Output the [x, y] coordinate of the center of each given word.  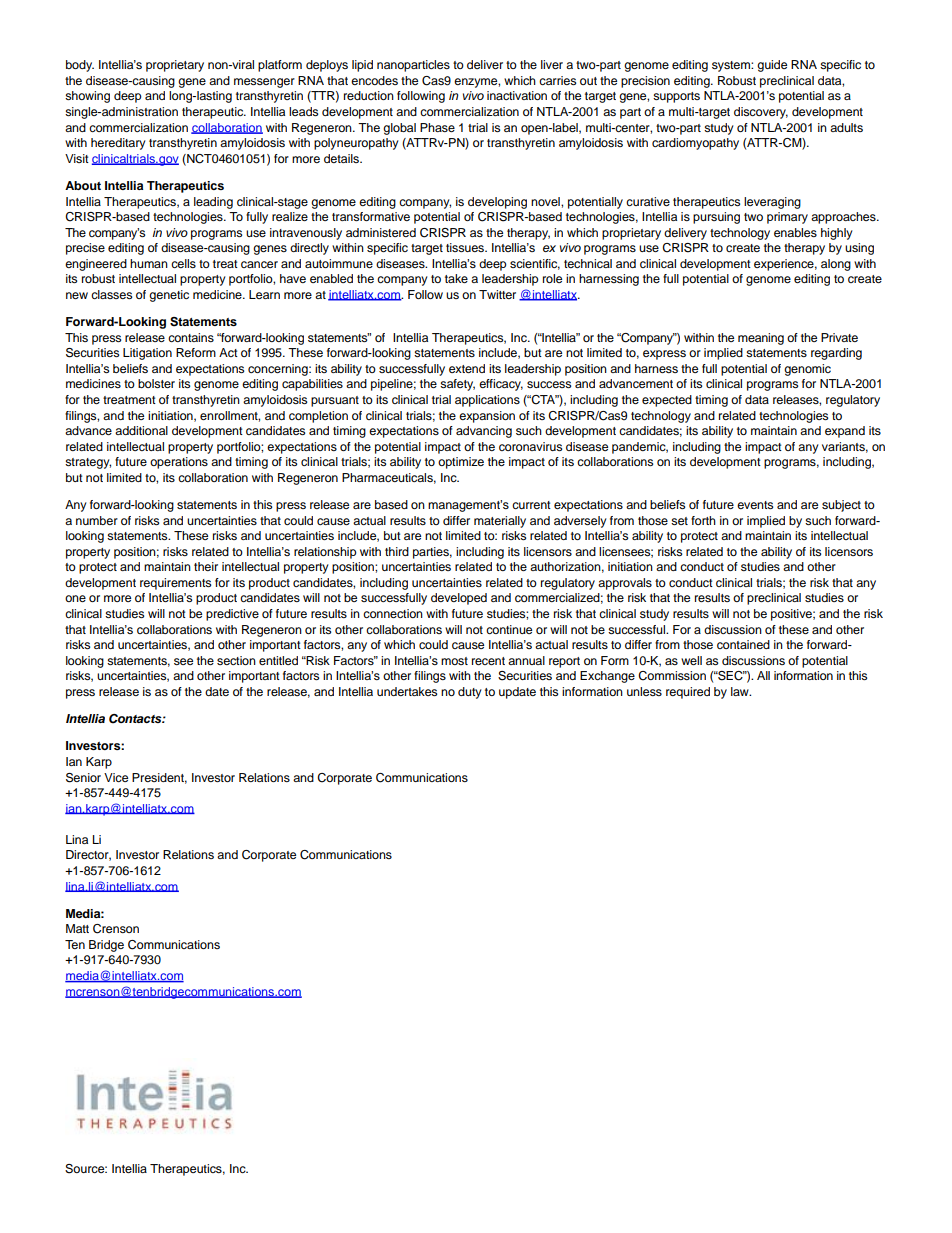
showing [87, 97]
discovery [761, 113]
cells [183, 263]
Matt [77, 928]
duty [470, 693]
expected [667, 401]
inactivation [517, 95]
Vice [116, 777]
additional [141, 430]
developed [459, 599]
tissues [466, 247]
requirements [175, 584]
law [741, 691]
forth [703, 520]
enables [795, 232]
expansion [487, 417]
